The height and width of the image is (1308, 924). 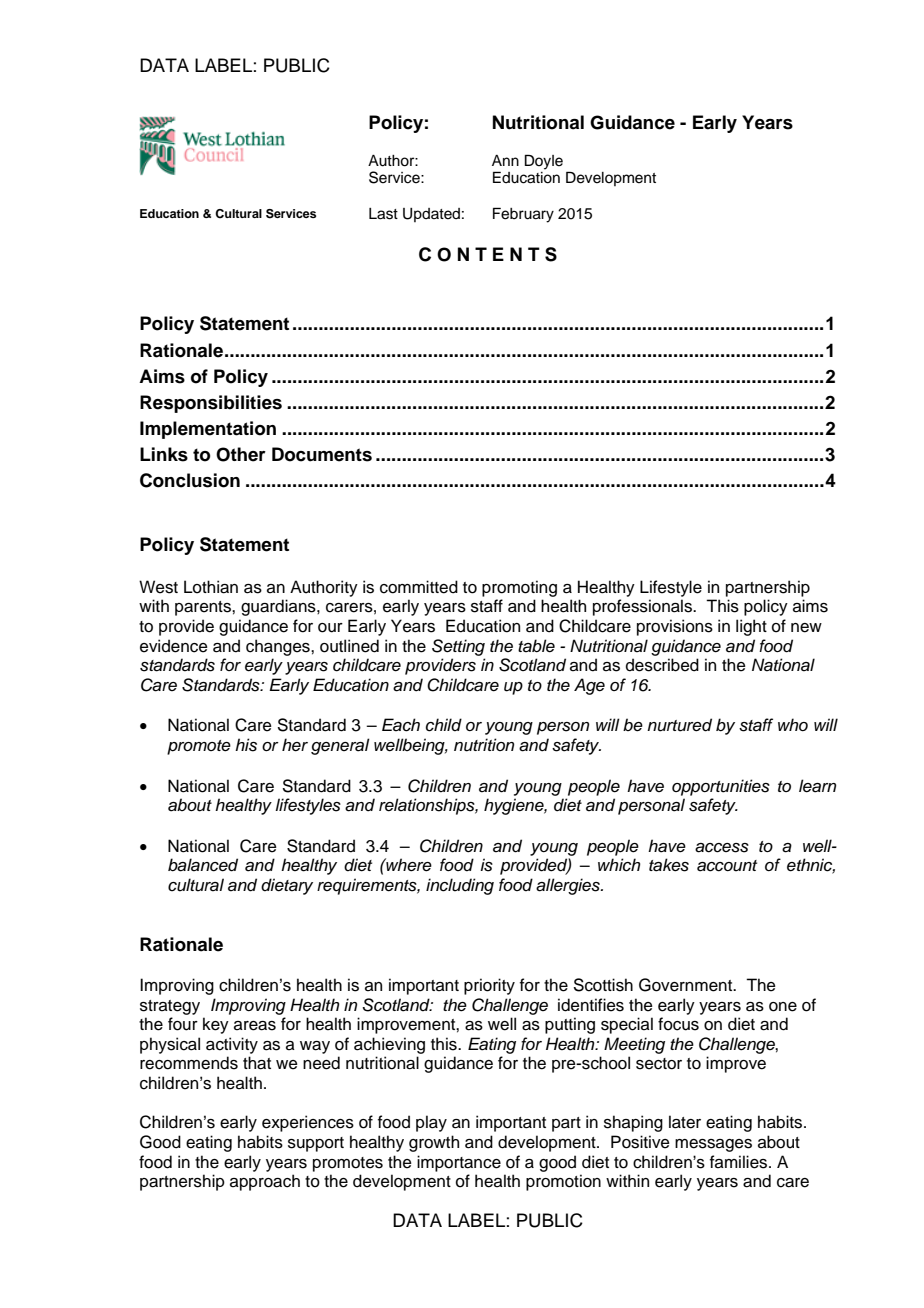 What do you see at coordinates (751, 627) in the image?
I see `light` at bounding box center [751, 627].
